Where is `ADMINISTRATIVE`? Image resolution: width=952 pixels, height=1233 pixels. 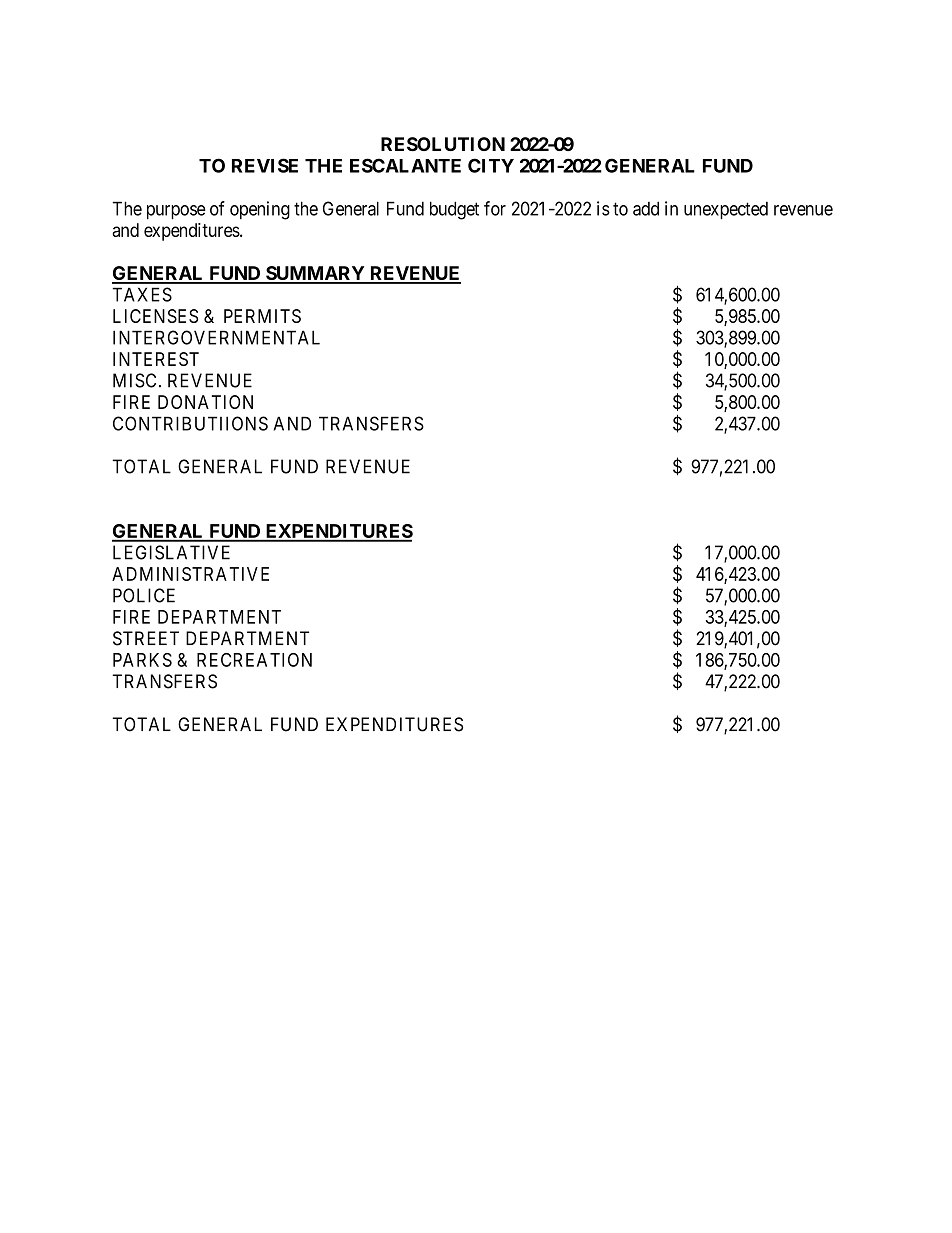 ADMINISTRATIVE is located at coordinates (190, 574).
